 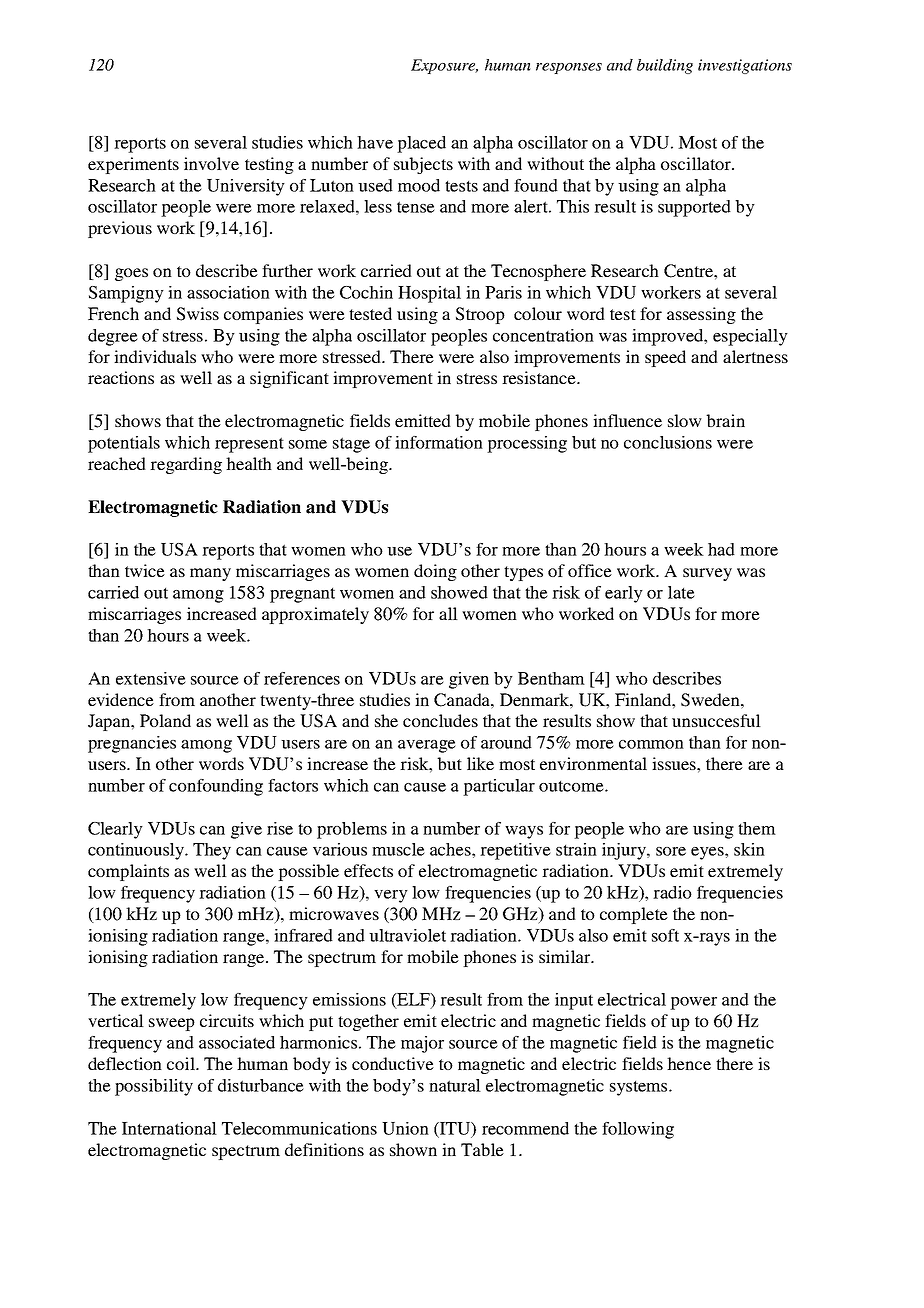 What do you see at coordinates (668, 442) in the page?
I see `conclusions` at bounding box center [668, 442].
